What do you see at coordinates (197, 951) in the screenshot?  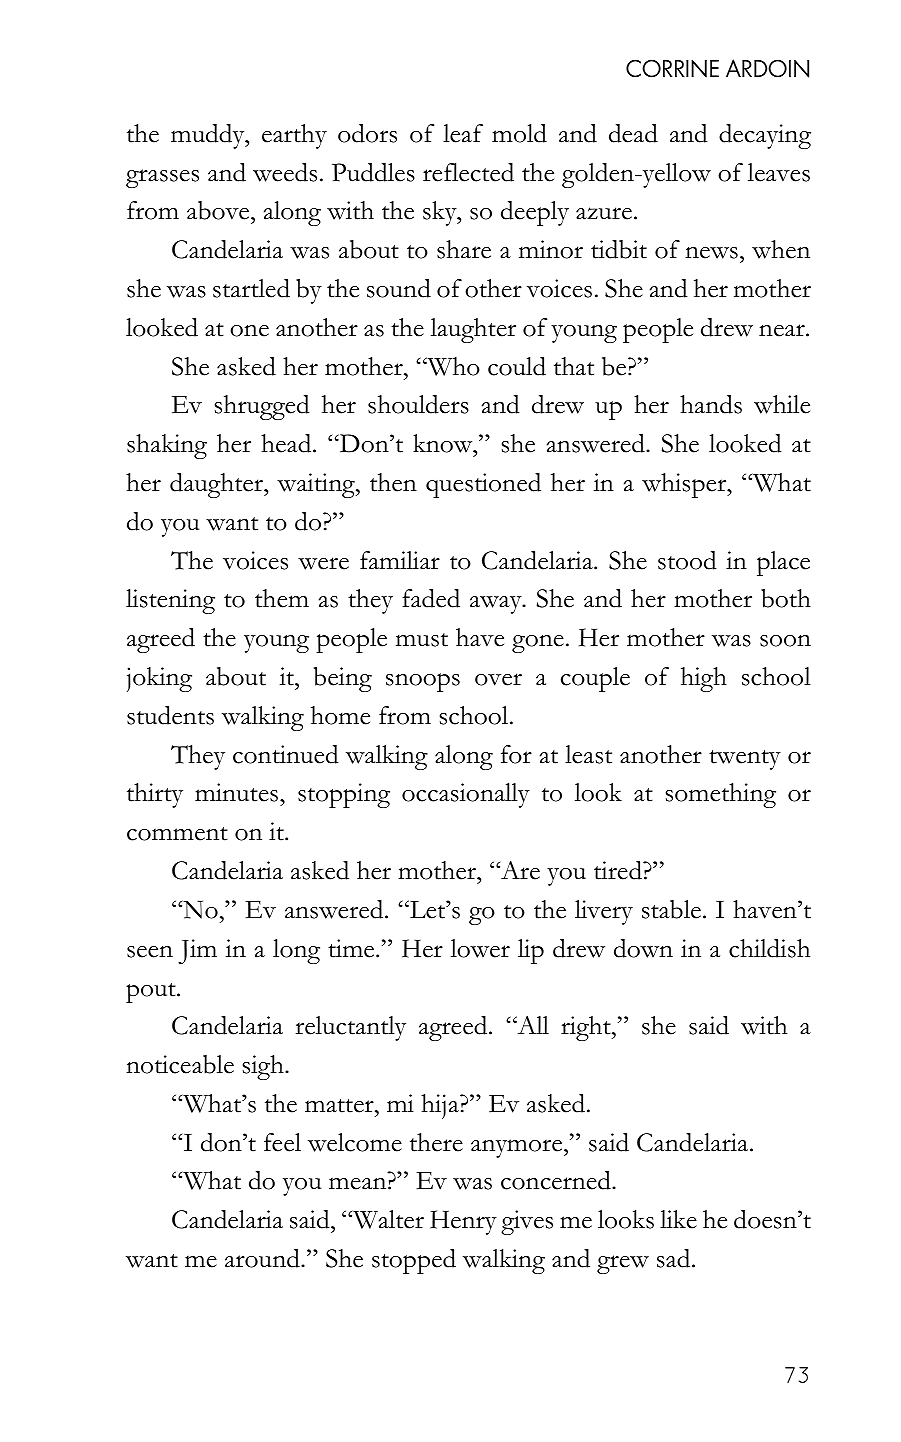 I see `Jim` at bounding box center [197, 951].
